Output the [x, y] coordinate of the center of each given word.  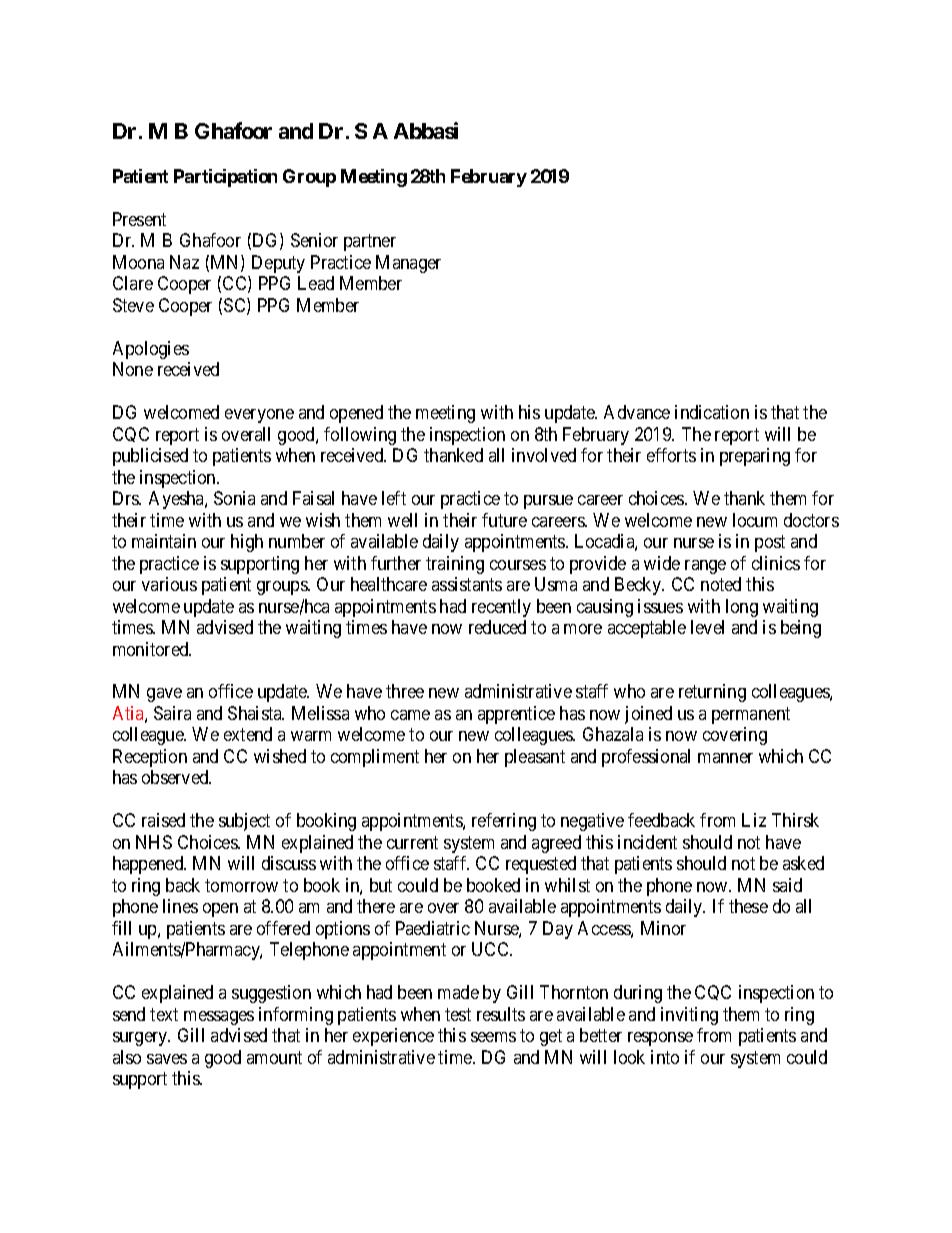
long [742, 608]
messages [219, 1018]
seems [493, 1037]
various [169, 584]
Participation [225, 178]
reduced [497, 627]
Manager [408, 264]
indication [712, 412]
